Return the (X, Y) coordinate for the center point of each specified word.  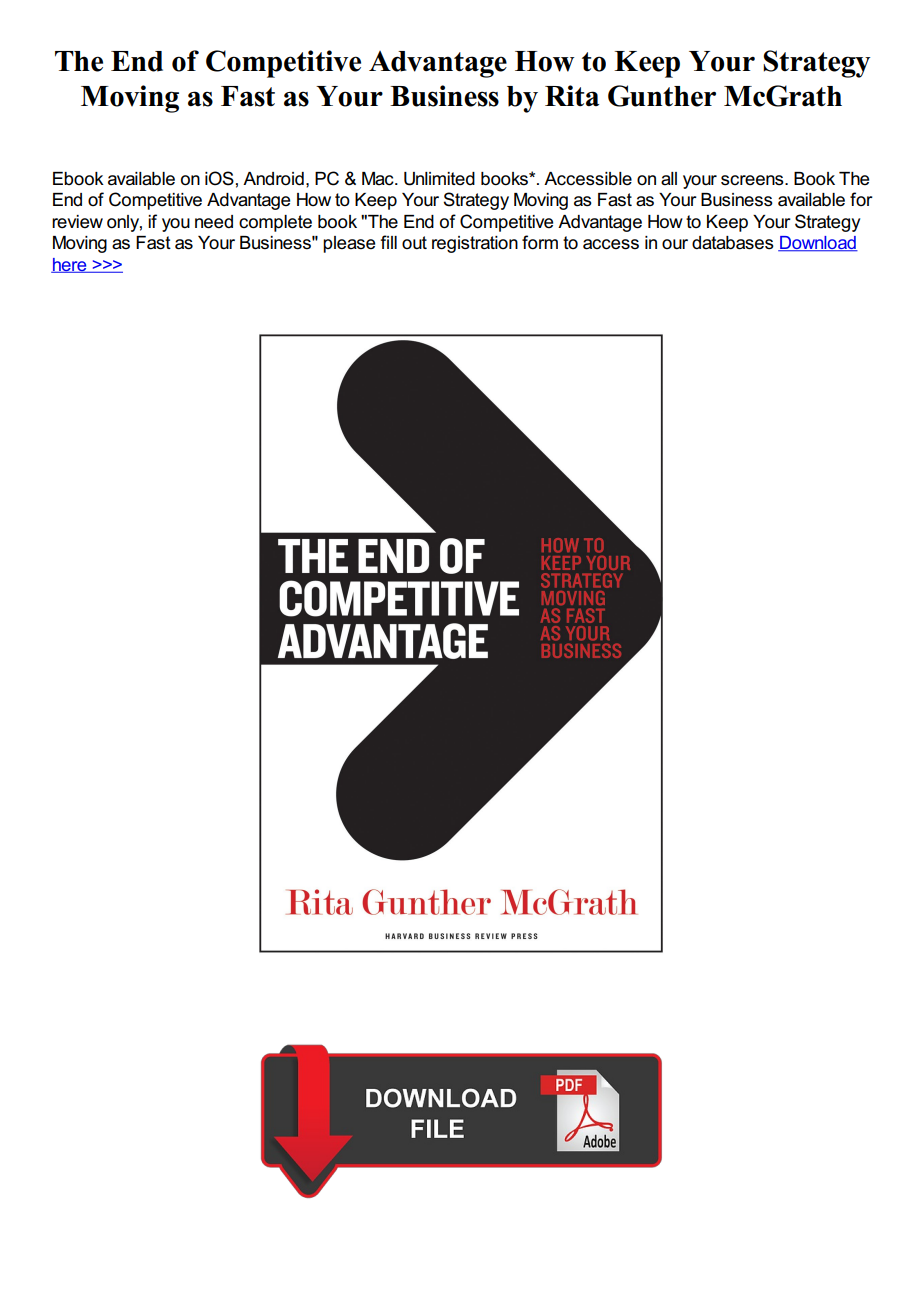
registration (475, 244)
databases (733, 243)
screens (753, 180)
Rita (572, 96)
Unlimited (439, 179)
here (70, 265)
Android (273, 179)
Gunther (662, 96)
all (669, 179)
